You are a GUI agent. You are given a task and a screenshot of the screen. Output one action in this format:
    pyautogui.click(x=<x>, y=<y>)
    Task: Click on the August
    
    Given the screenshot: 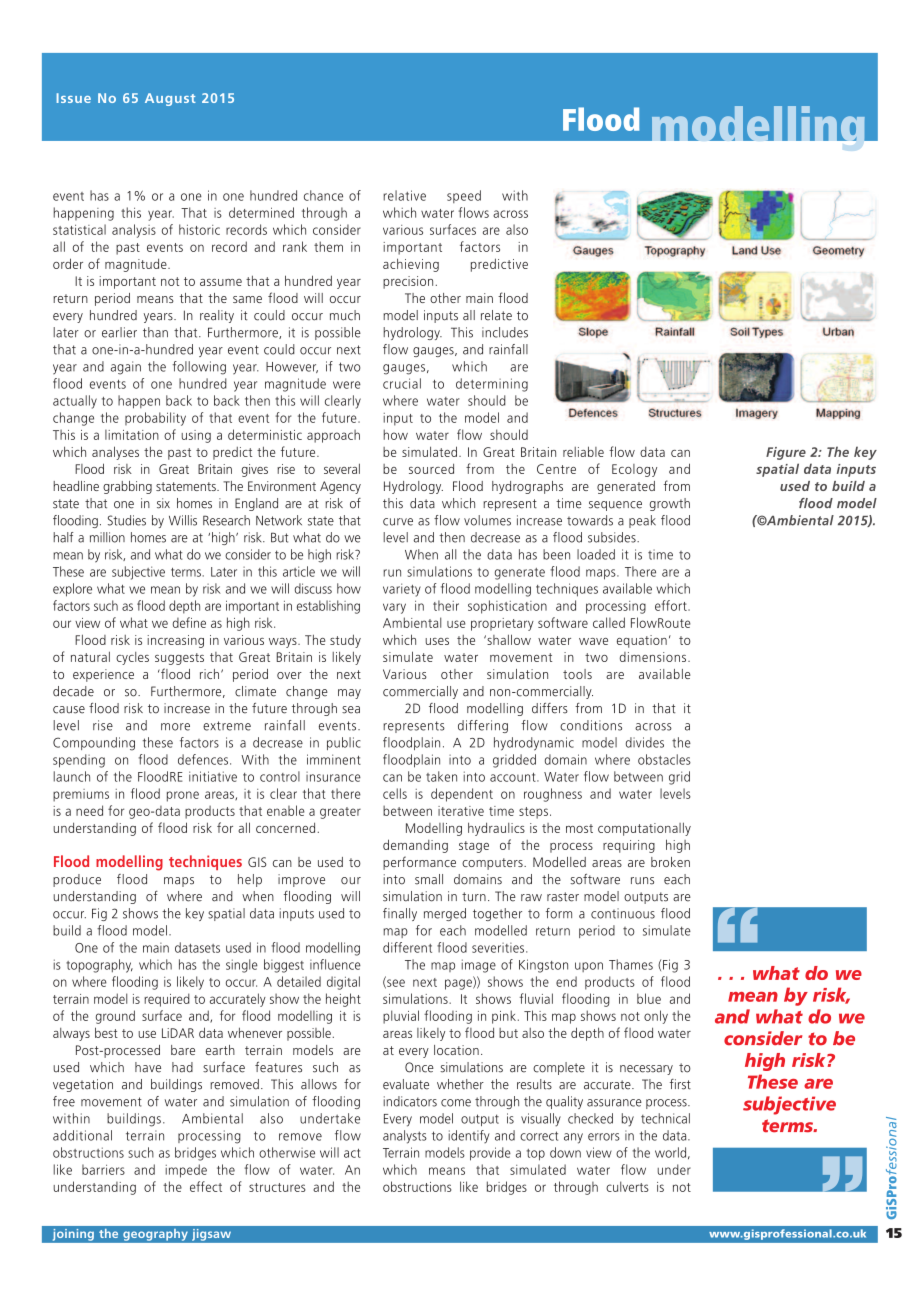 What is the action you would take?
    pyautogui.click(x=170, y=99)
